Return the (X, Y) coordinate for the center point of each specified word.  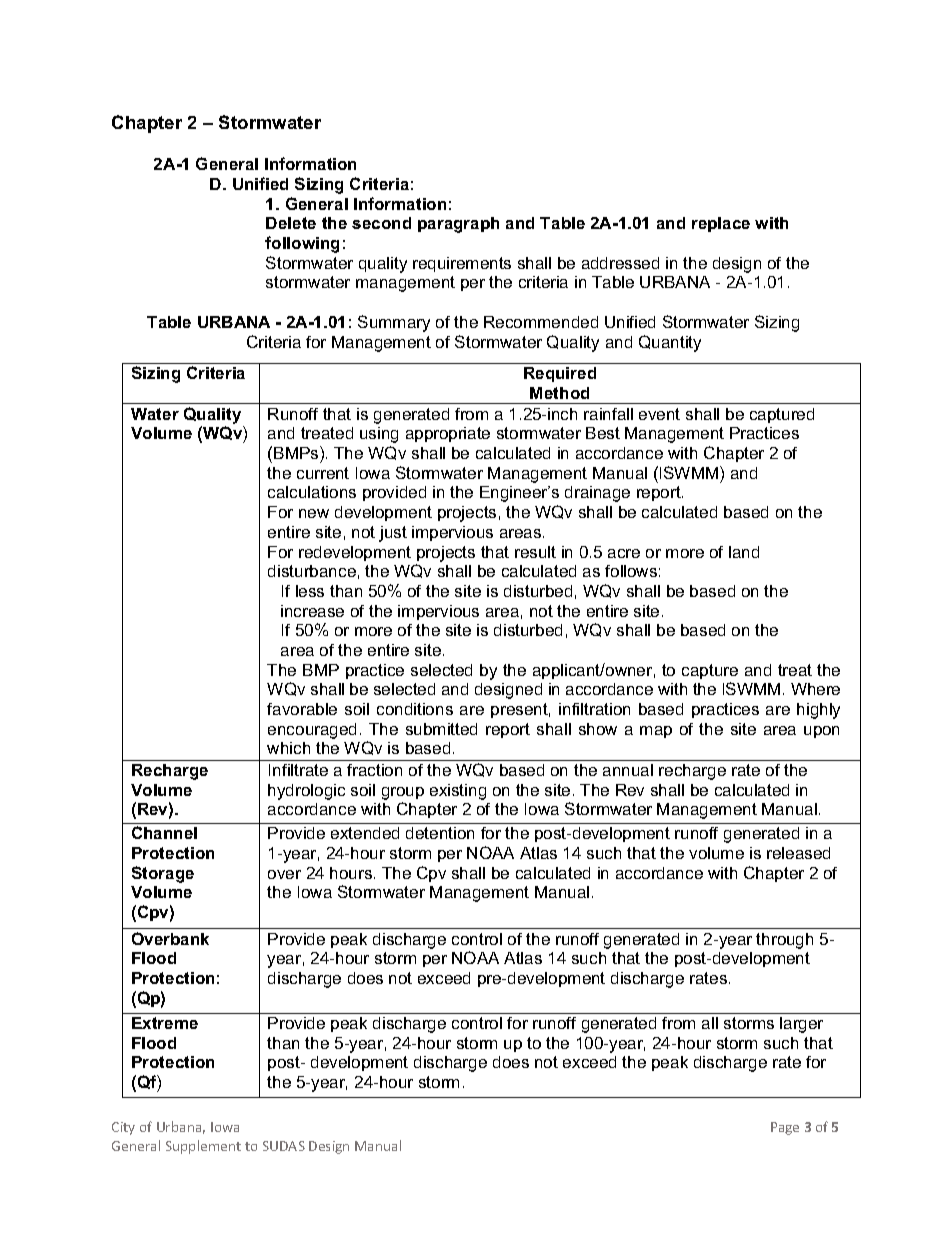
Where (815, 689)
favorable (302, 709)
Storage (163, 874)
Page (785, 1128)
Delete (291, 223)
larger (801, 1025)
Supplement (203, 1147)
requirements (462, 264)
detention (440, 833)
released (798, 853)
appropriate (448, 434)
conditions (415, 709)
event (659, 414)
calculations (312, 492)
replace (721, 224)
